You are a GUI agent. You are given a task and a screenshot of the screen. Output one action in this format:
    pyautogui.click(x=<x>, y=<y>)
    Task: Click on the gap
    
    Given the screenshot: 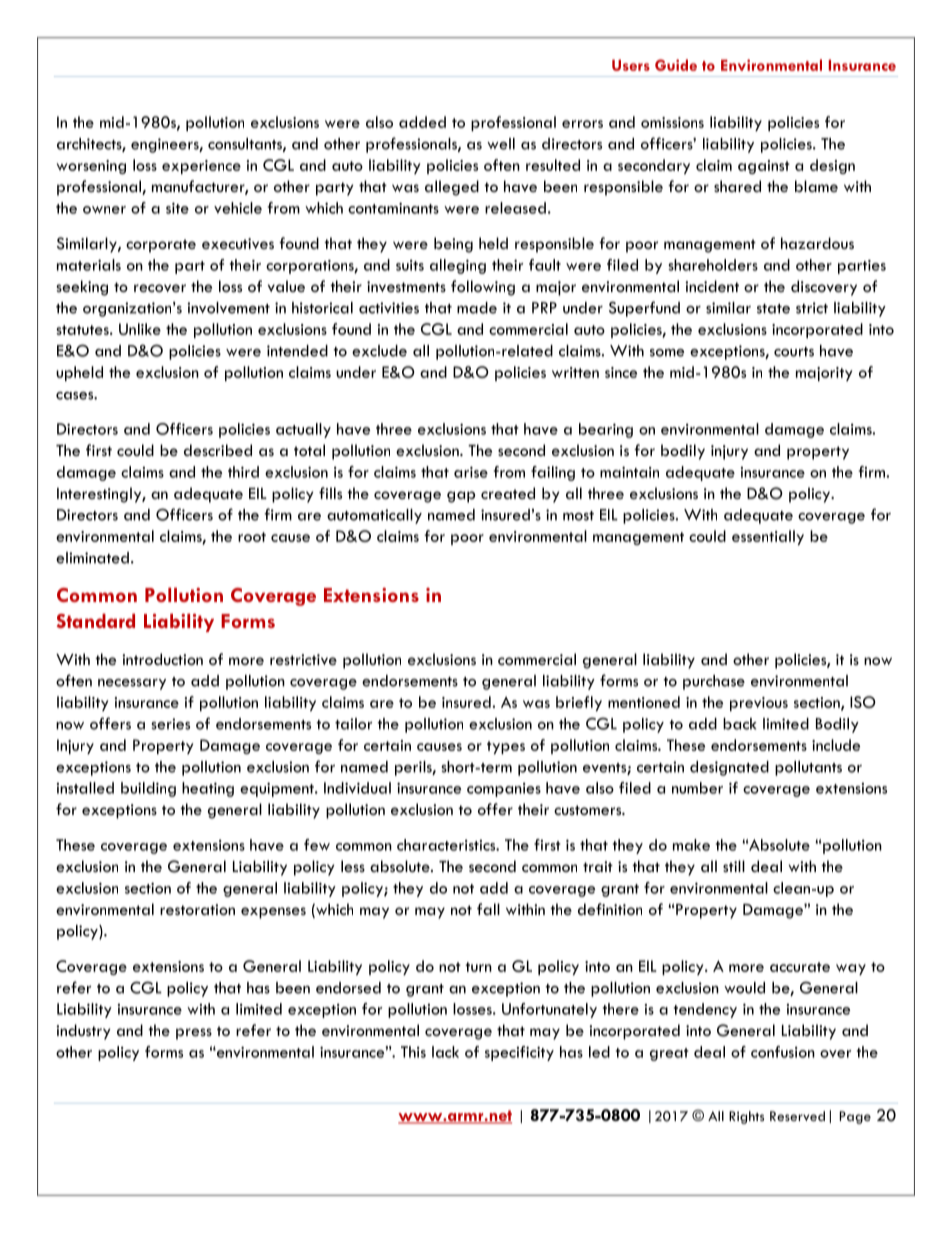 What is the action you would take?
    pyautogui.click(x=461, y=497)
